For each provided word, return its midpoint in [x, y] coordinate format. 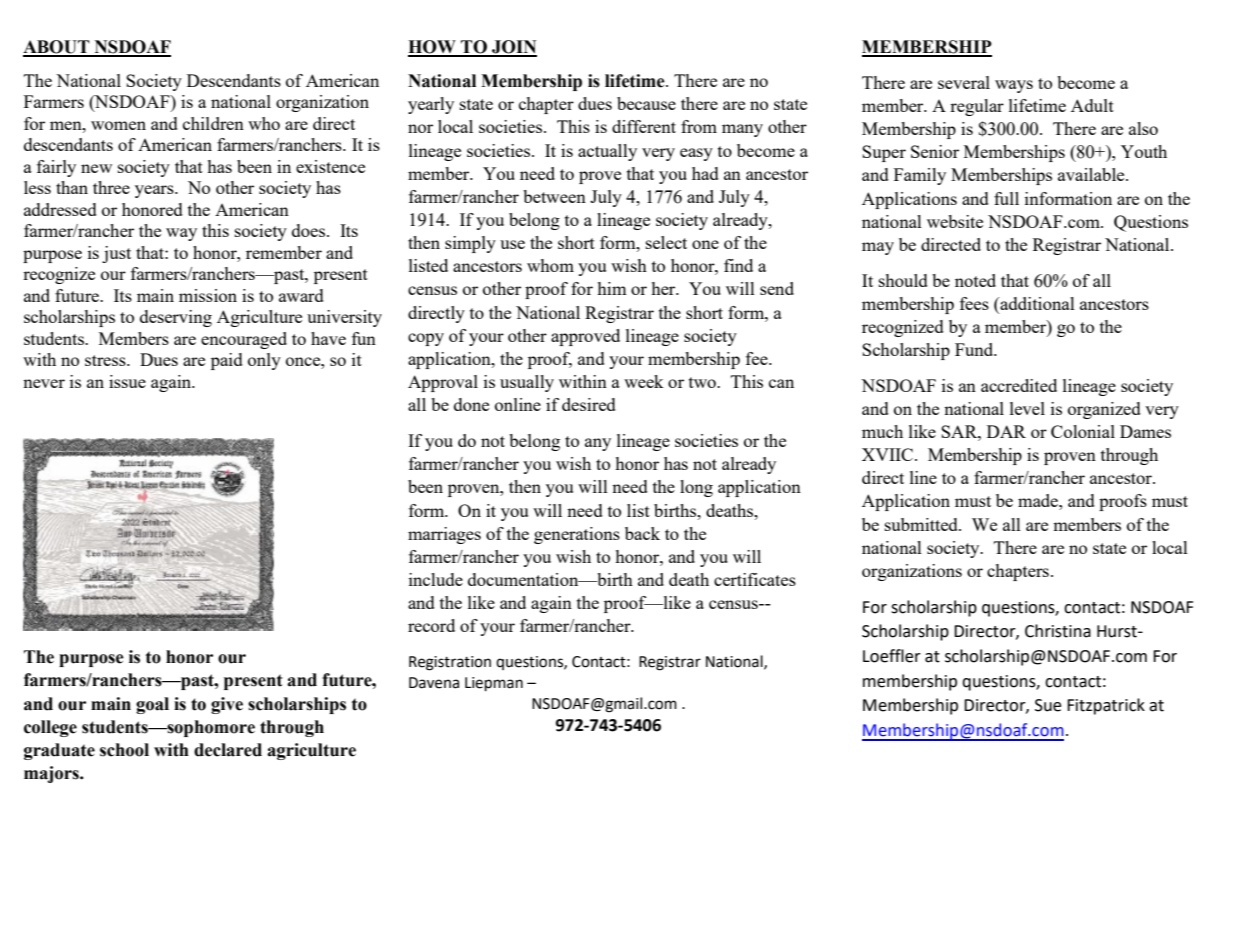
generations [577, 535]
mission [208, 295]
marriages [444, 535]
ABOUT [57, 48]
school [124, 750]
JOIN [513, 48]
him [612, 288]
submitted [922, 524]
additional [1036, 303]
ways [1014, 86]
